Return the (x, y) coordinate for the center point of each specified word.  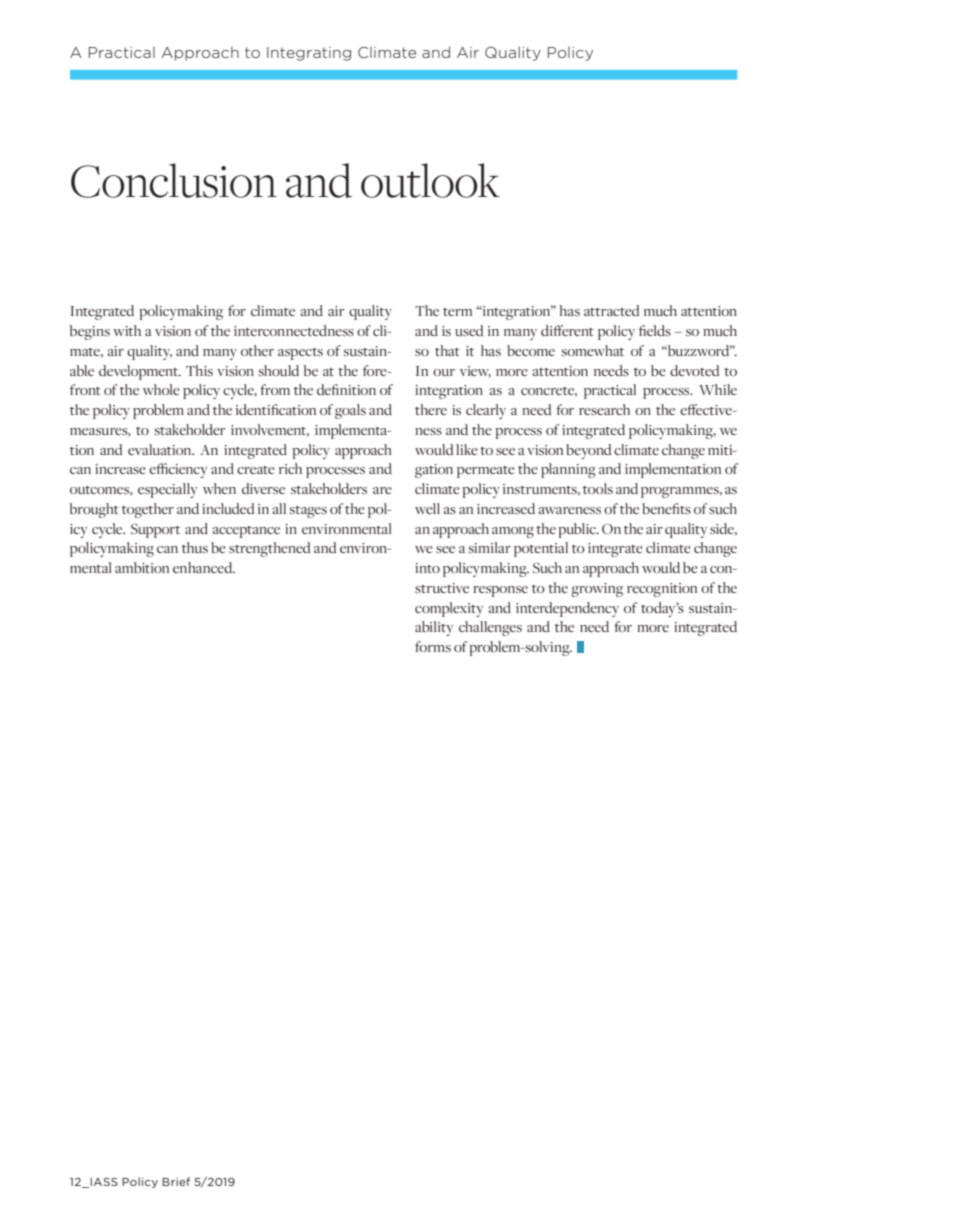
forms (433, 646)
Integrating (309, 54)
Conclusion (174, 180)
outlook (430, 180)
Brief (176, 1181)
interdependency (567, 609)
